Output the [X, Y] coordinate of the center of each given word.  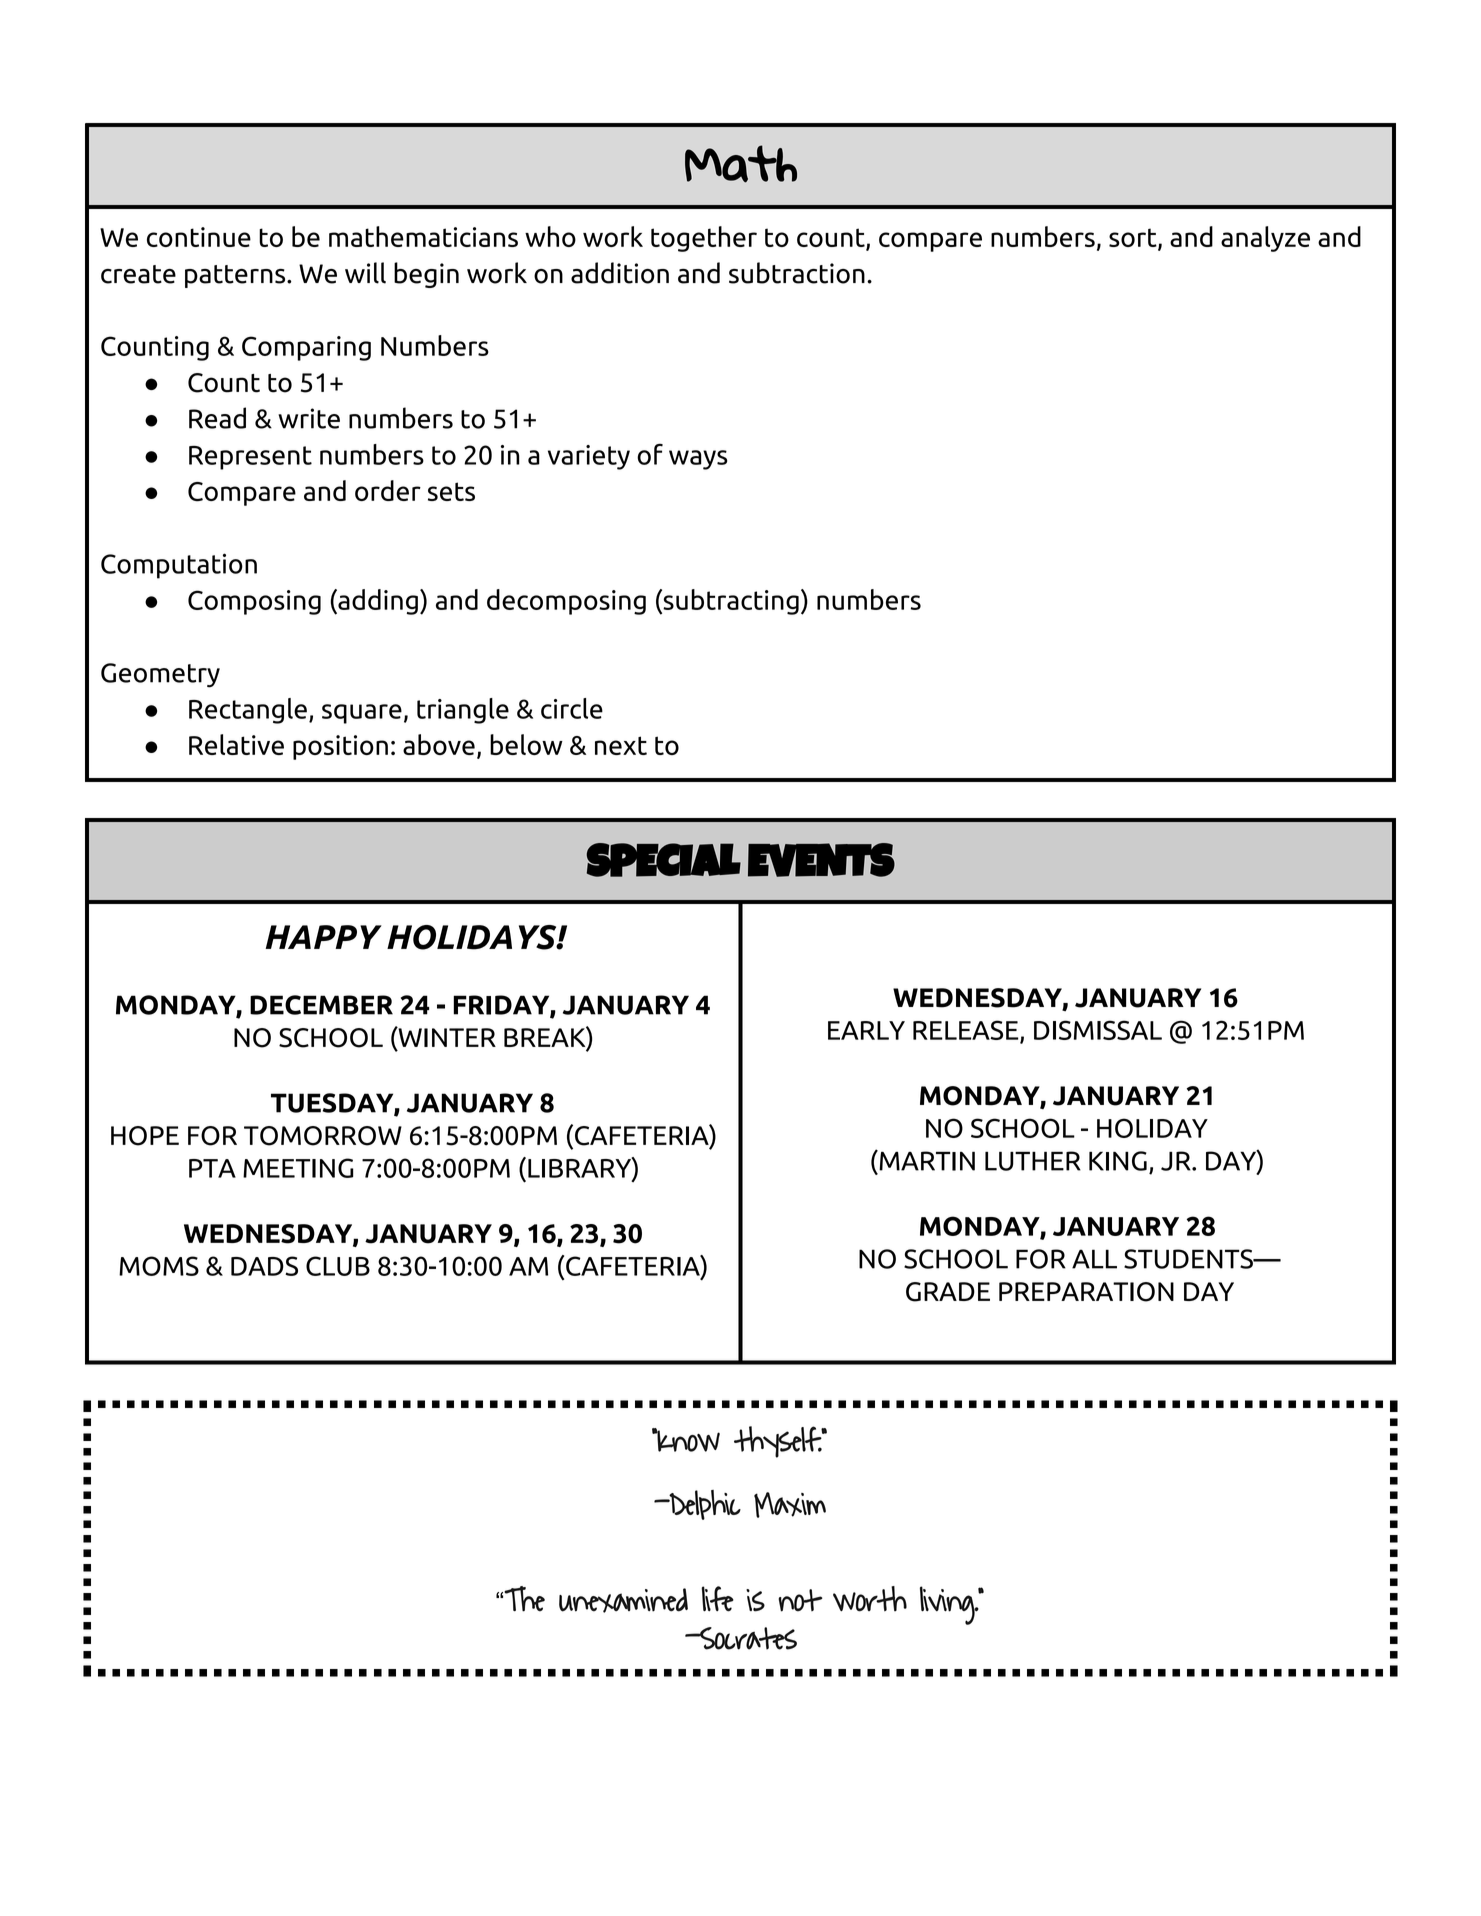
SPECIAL [664, 860]
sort [1134, 239]
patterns [236, 276]
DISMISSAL [1098, 1030]
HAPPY [323, 937]
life [717, 1599]
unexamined [623, 1600]
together [704, 239]
